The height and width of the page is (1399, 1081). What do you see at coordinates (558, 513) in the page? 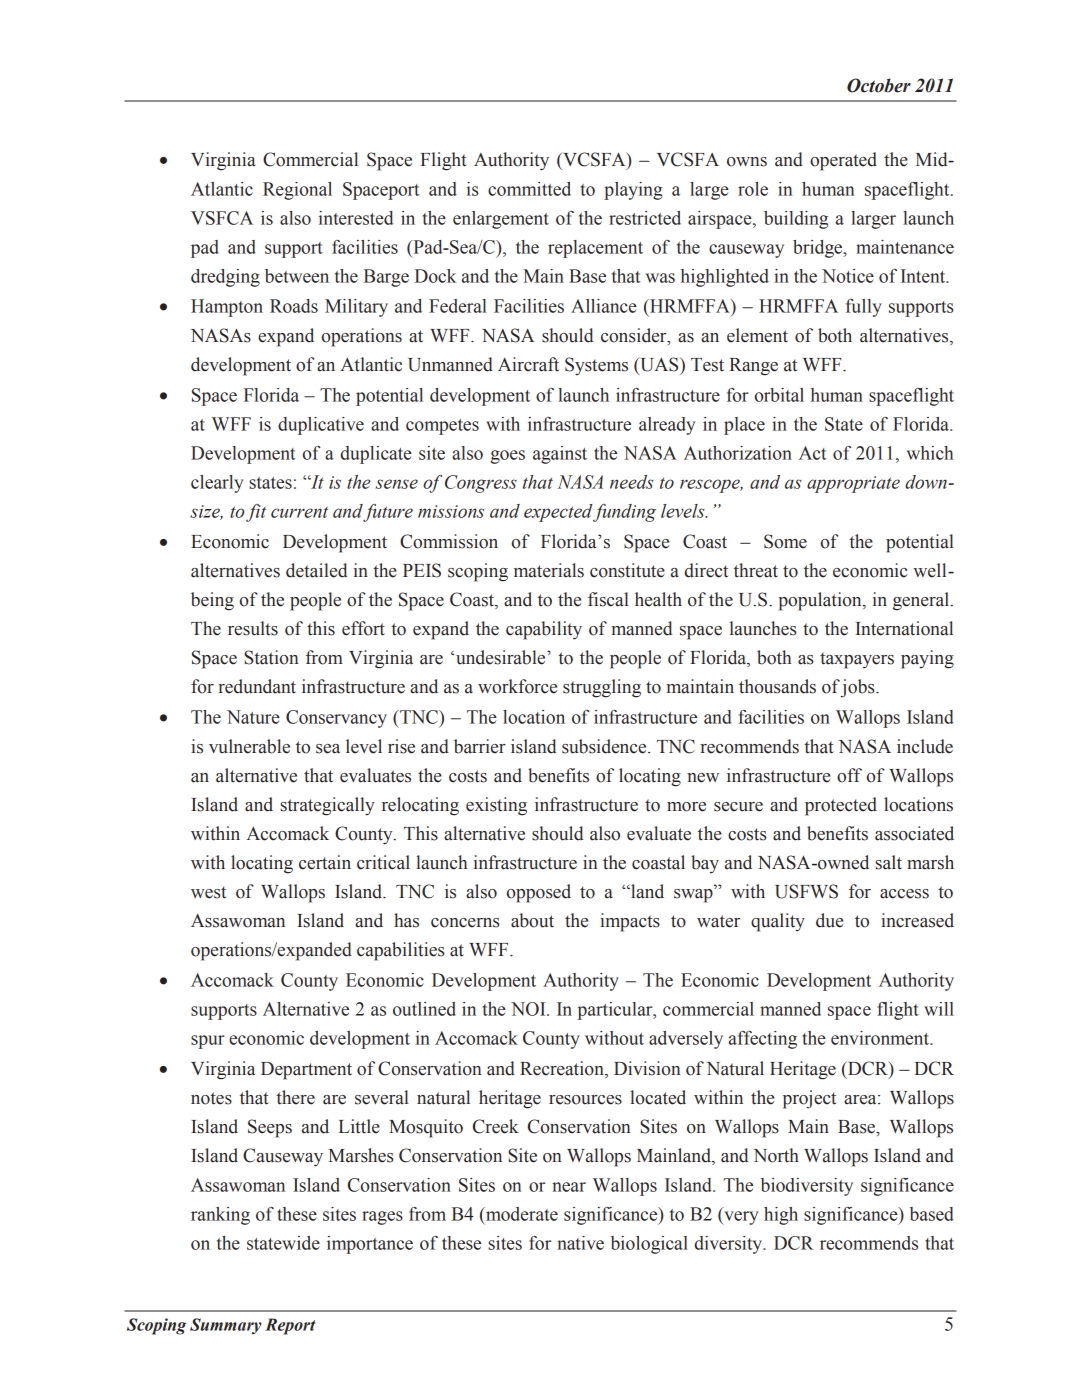
I see `expected` at bounding box center [558, 513].
